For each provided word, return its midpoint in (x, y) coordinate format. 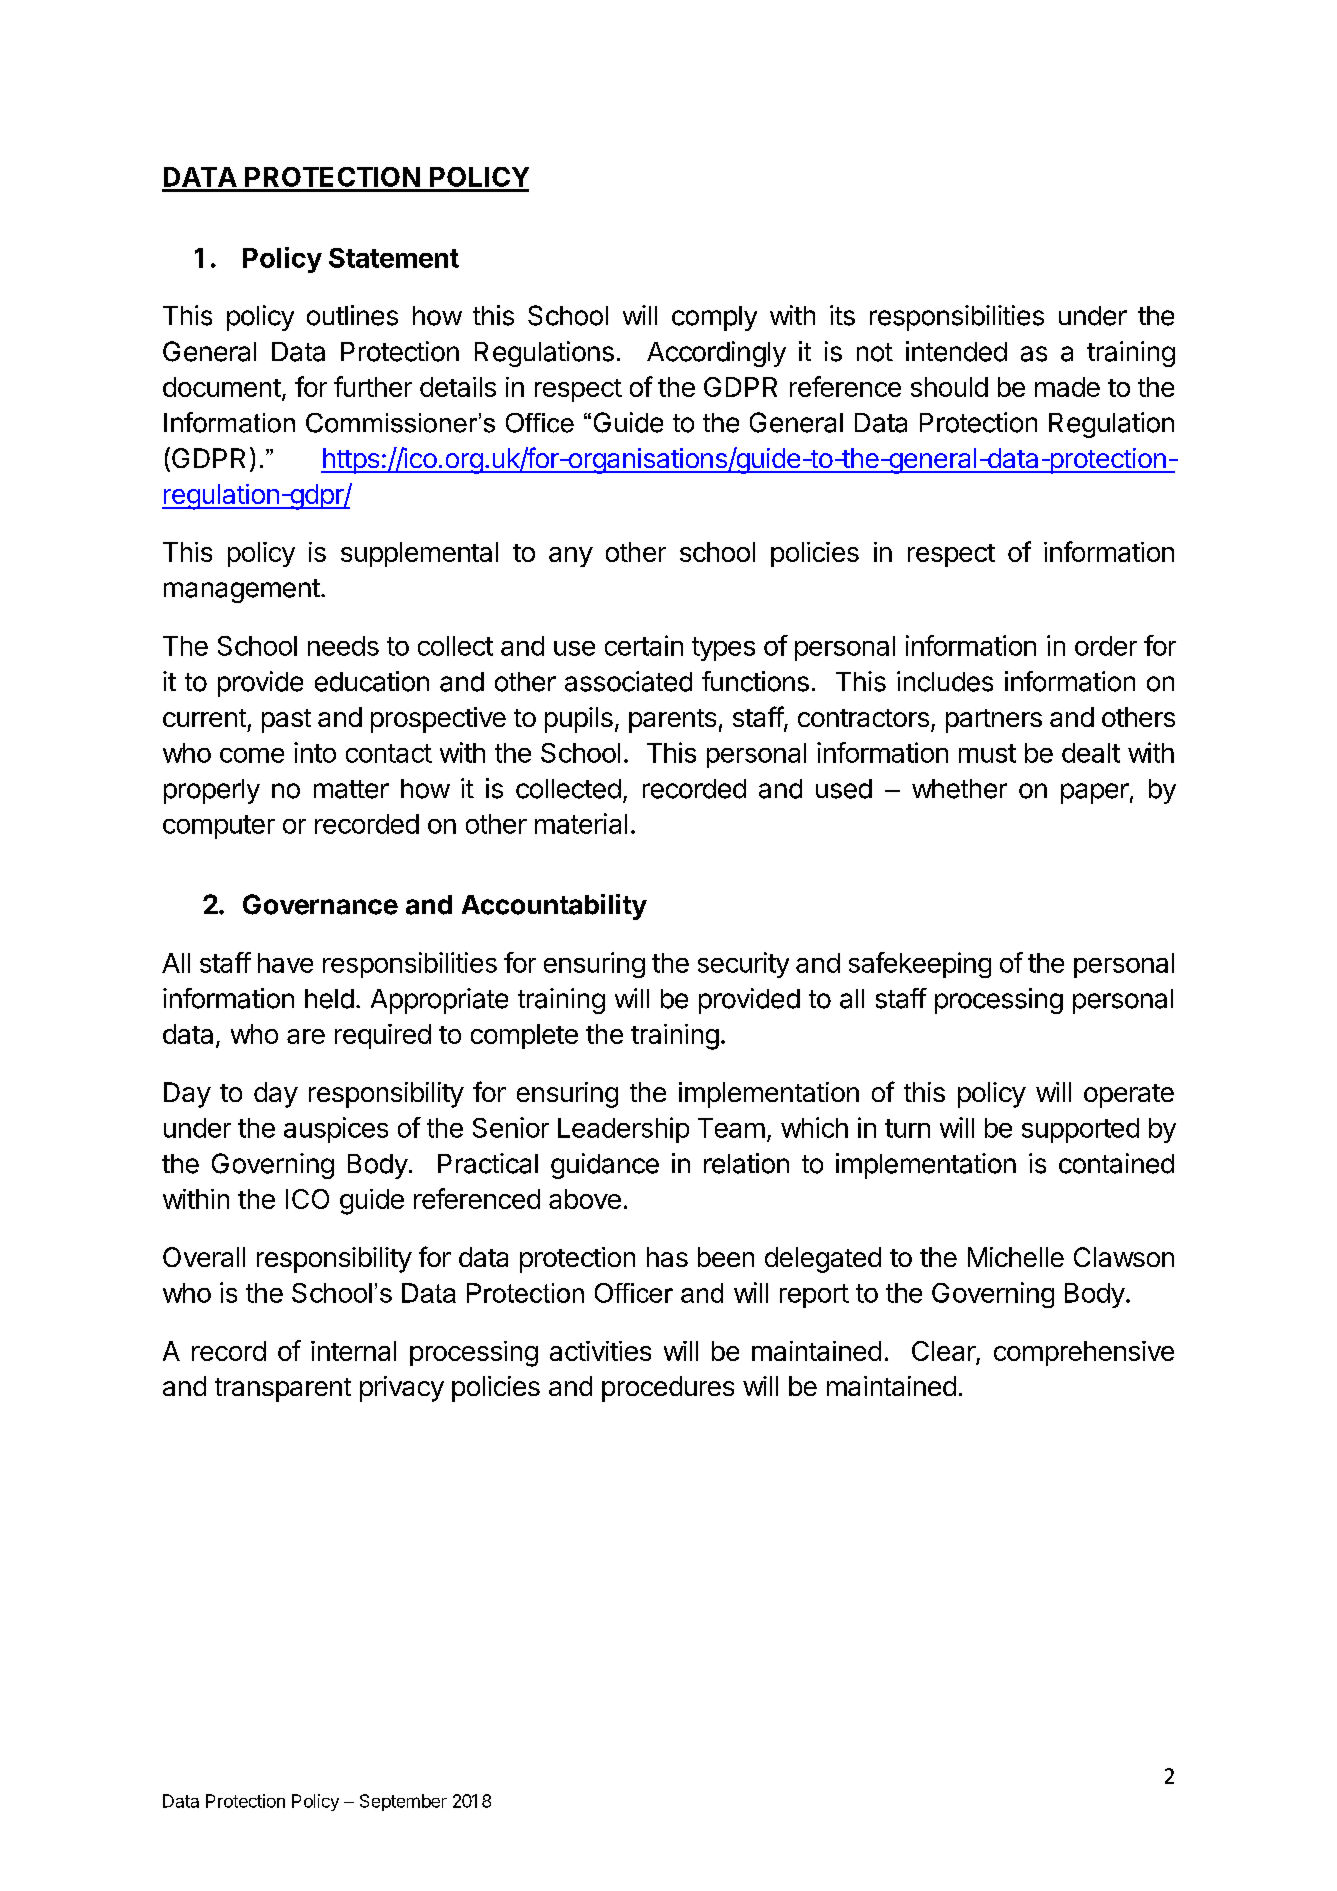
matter (351, 789)
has (667, 1257)
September (403, 1802)
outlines (352, 315)
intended (956, 351)
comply (714, 318)
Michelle (1016, 1257)
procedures (668, 1389)
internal (353, 1351)
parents (672, 721)
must (987, 753)
